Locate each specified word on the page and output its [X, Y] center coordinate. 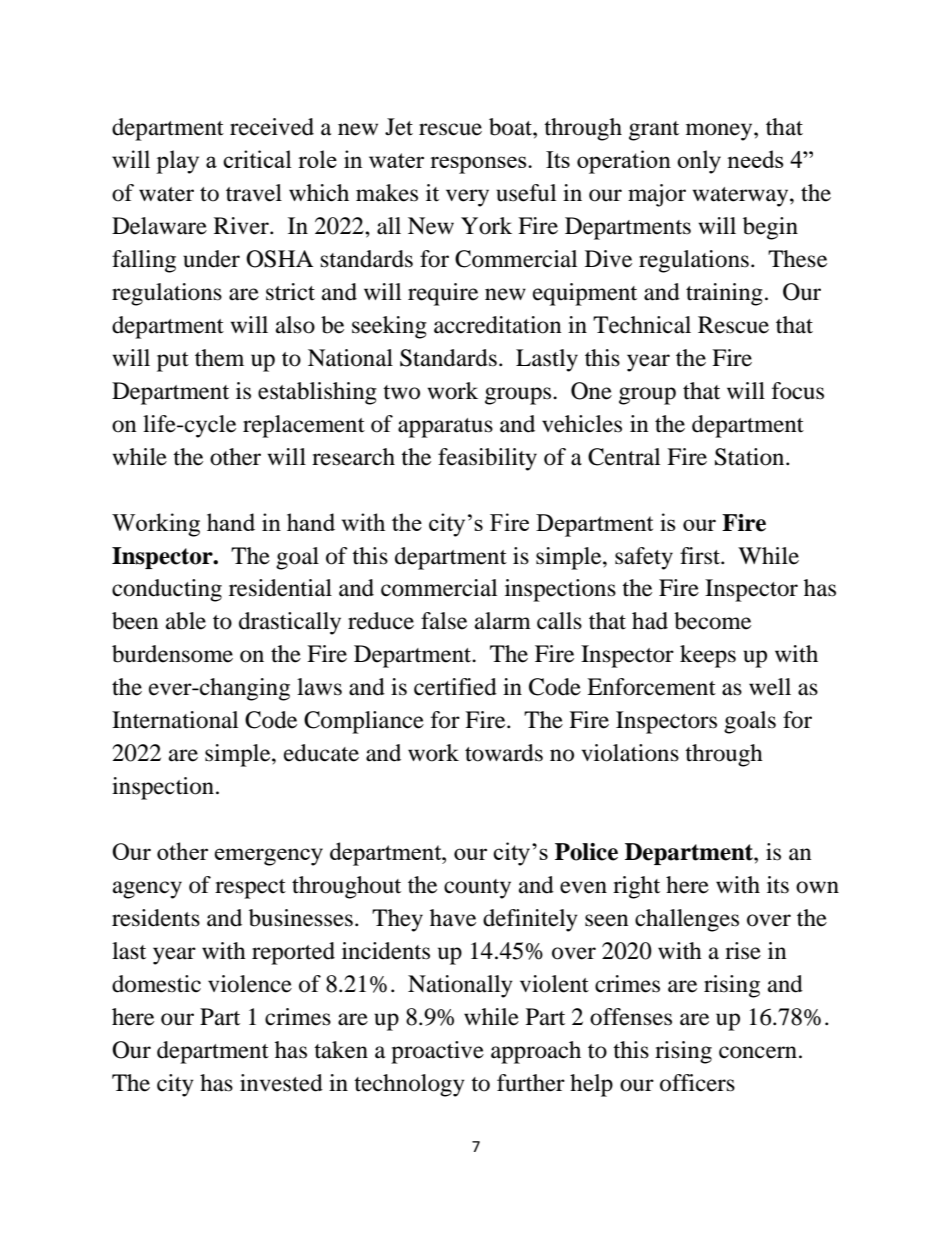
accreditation [498, 325]
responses [479, 165]
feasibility [487, 459]
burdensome [172, 654]
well [770, 687]
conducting [167, 590]
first [701, 556]
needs [755, 159]
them [219, 358]
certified [455, 687]
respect [250, 889]
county [477, 889]
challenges [687, 920]
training [724, 294]
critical [257, 159]
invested [281, 1083]
